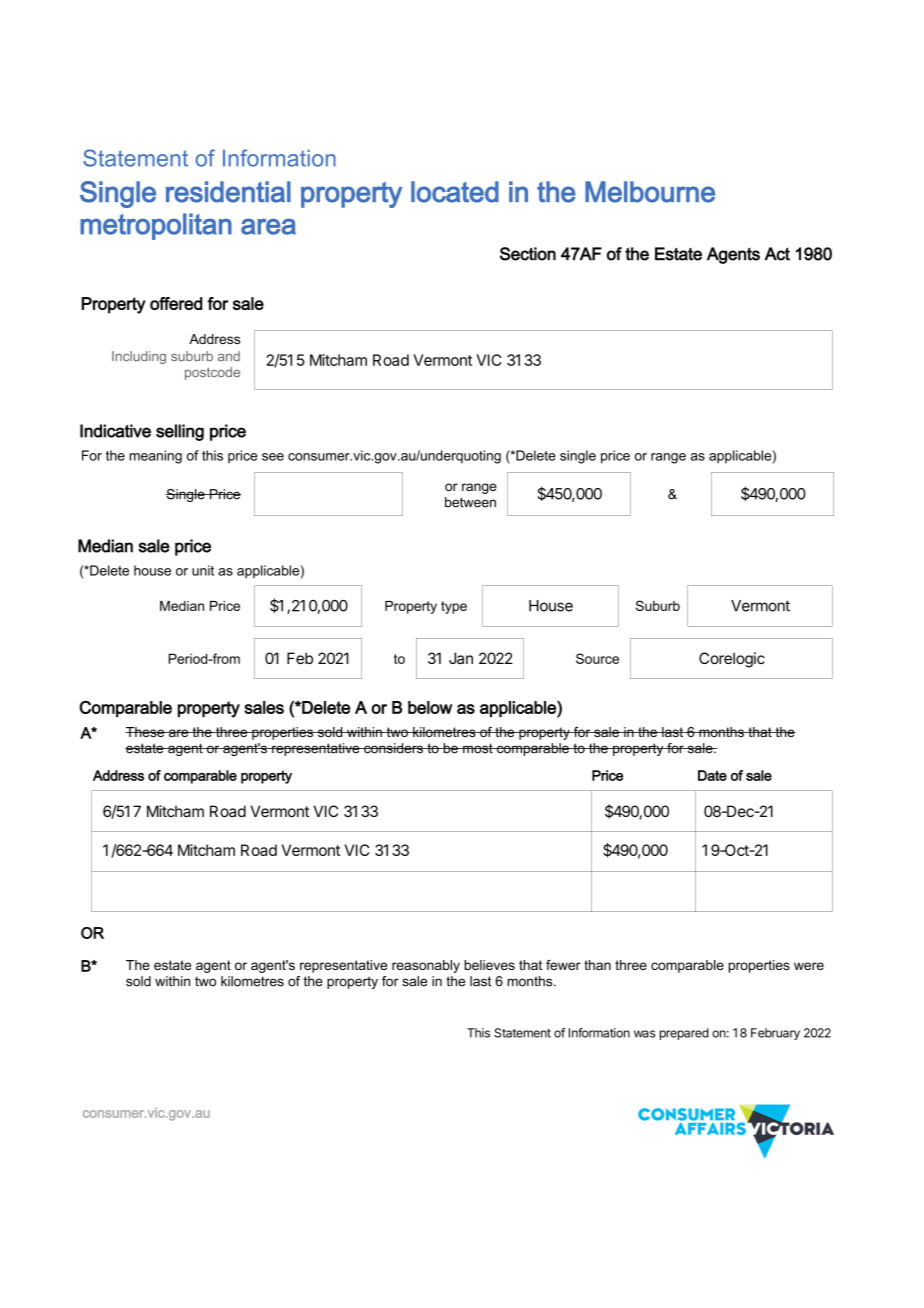 The height and width of the screenshot is (1308, 924). What do you see at coordinates (203, 570) in the screenshot?
I see `unit` at bounding box center [203, 570].
